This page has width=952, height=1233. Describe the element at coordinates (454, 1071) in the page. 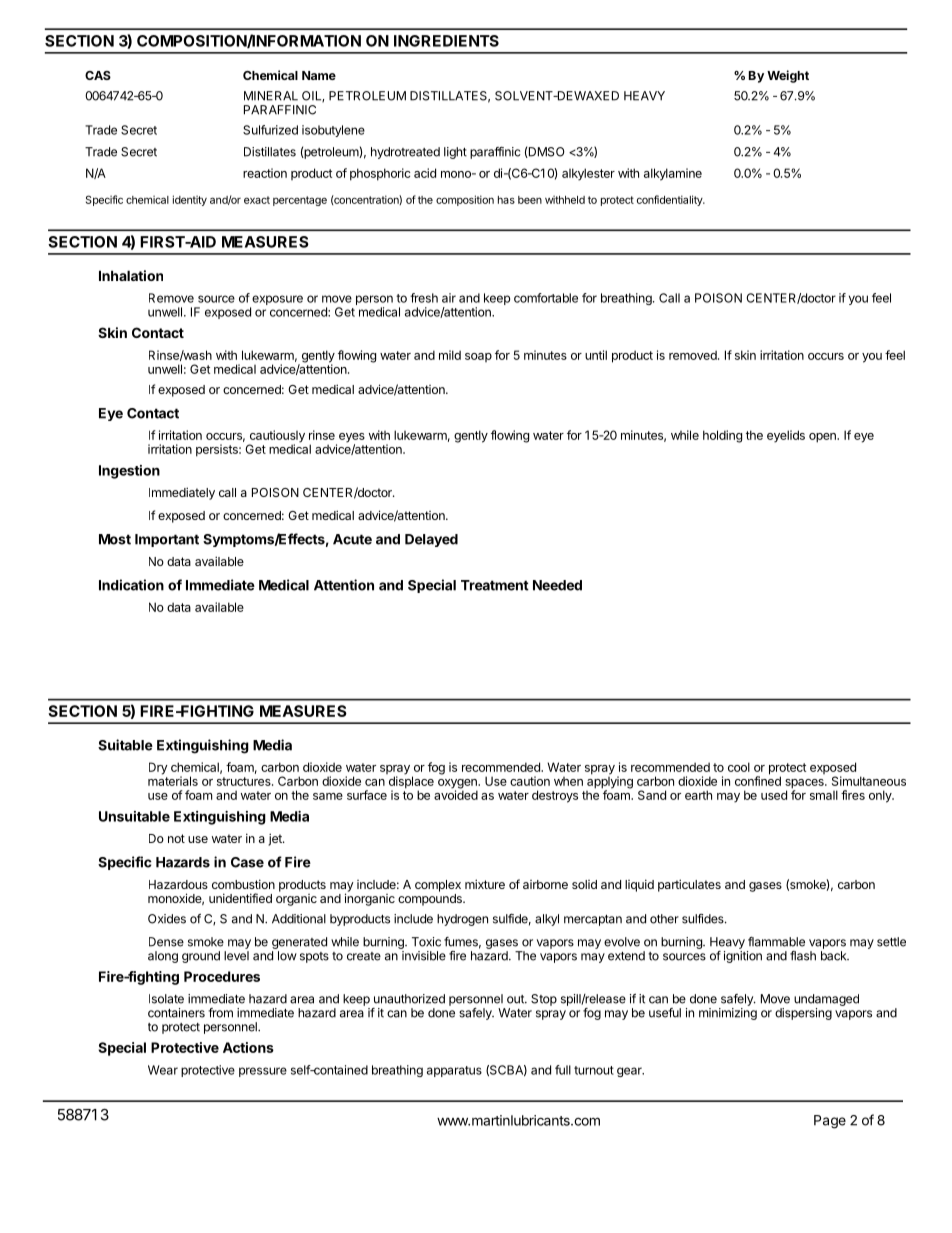

I see `apparatus` at that location.
